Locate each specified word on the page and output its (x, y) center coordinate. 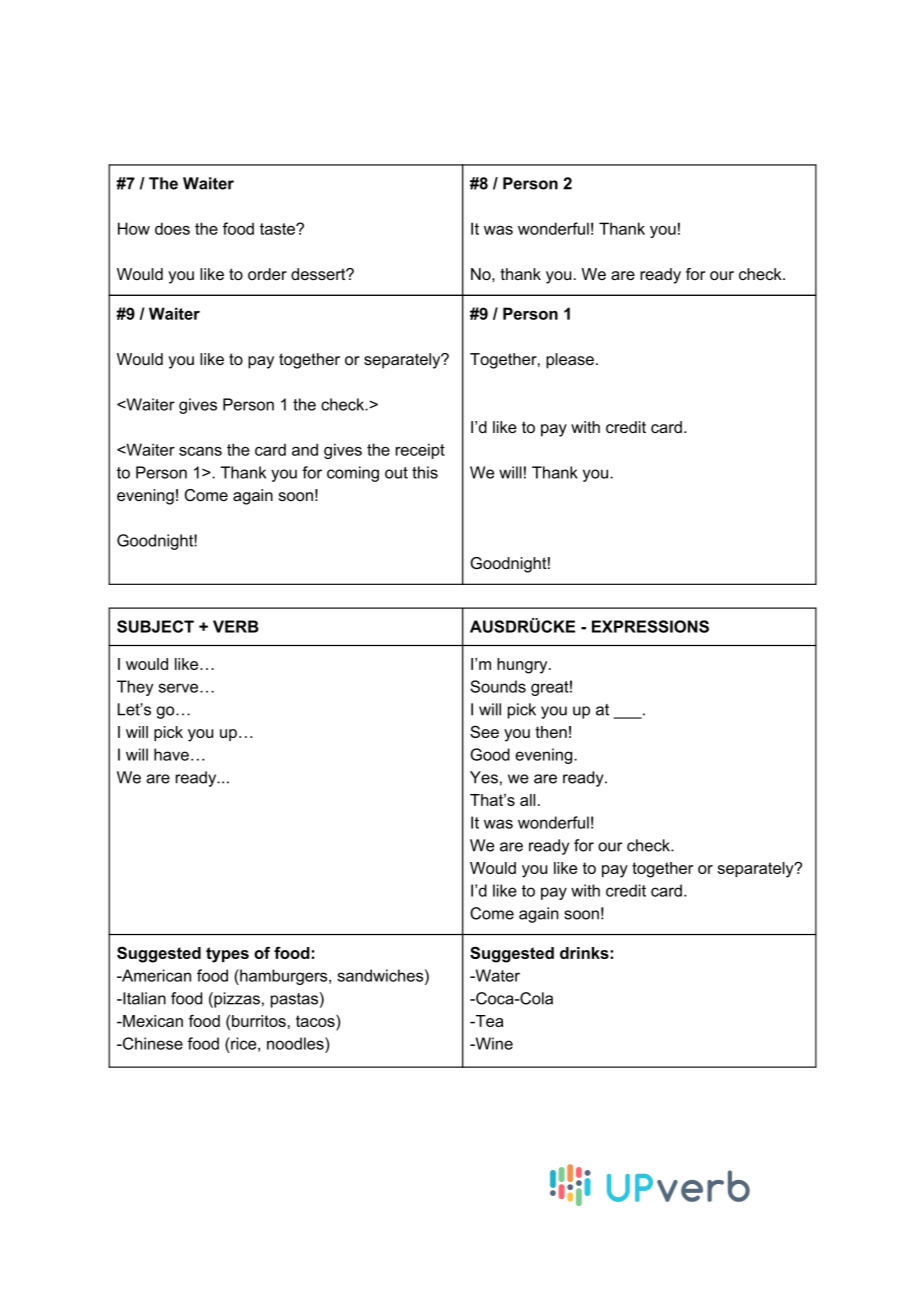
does (172, 228)
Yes (484, 777)
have (171, 754)
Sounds (498, 686)
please (570, 361)
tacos (316, 1022)
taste (278, 229)
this (425, 472)
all (527, 800)
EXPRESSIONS (650, 626)
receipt (420, 451)
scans (200, 451)
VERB (236, 626)
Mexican (152, 1021)
